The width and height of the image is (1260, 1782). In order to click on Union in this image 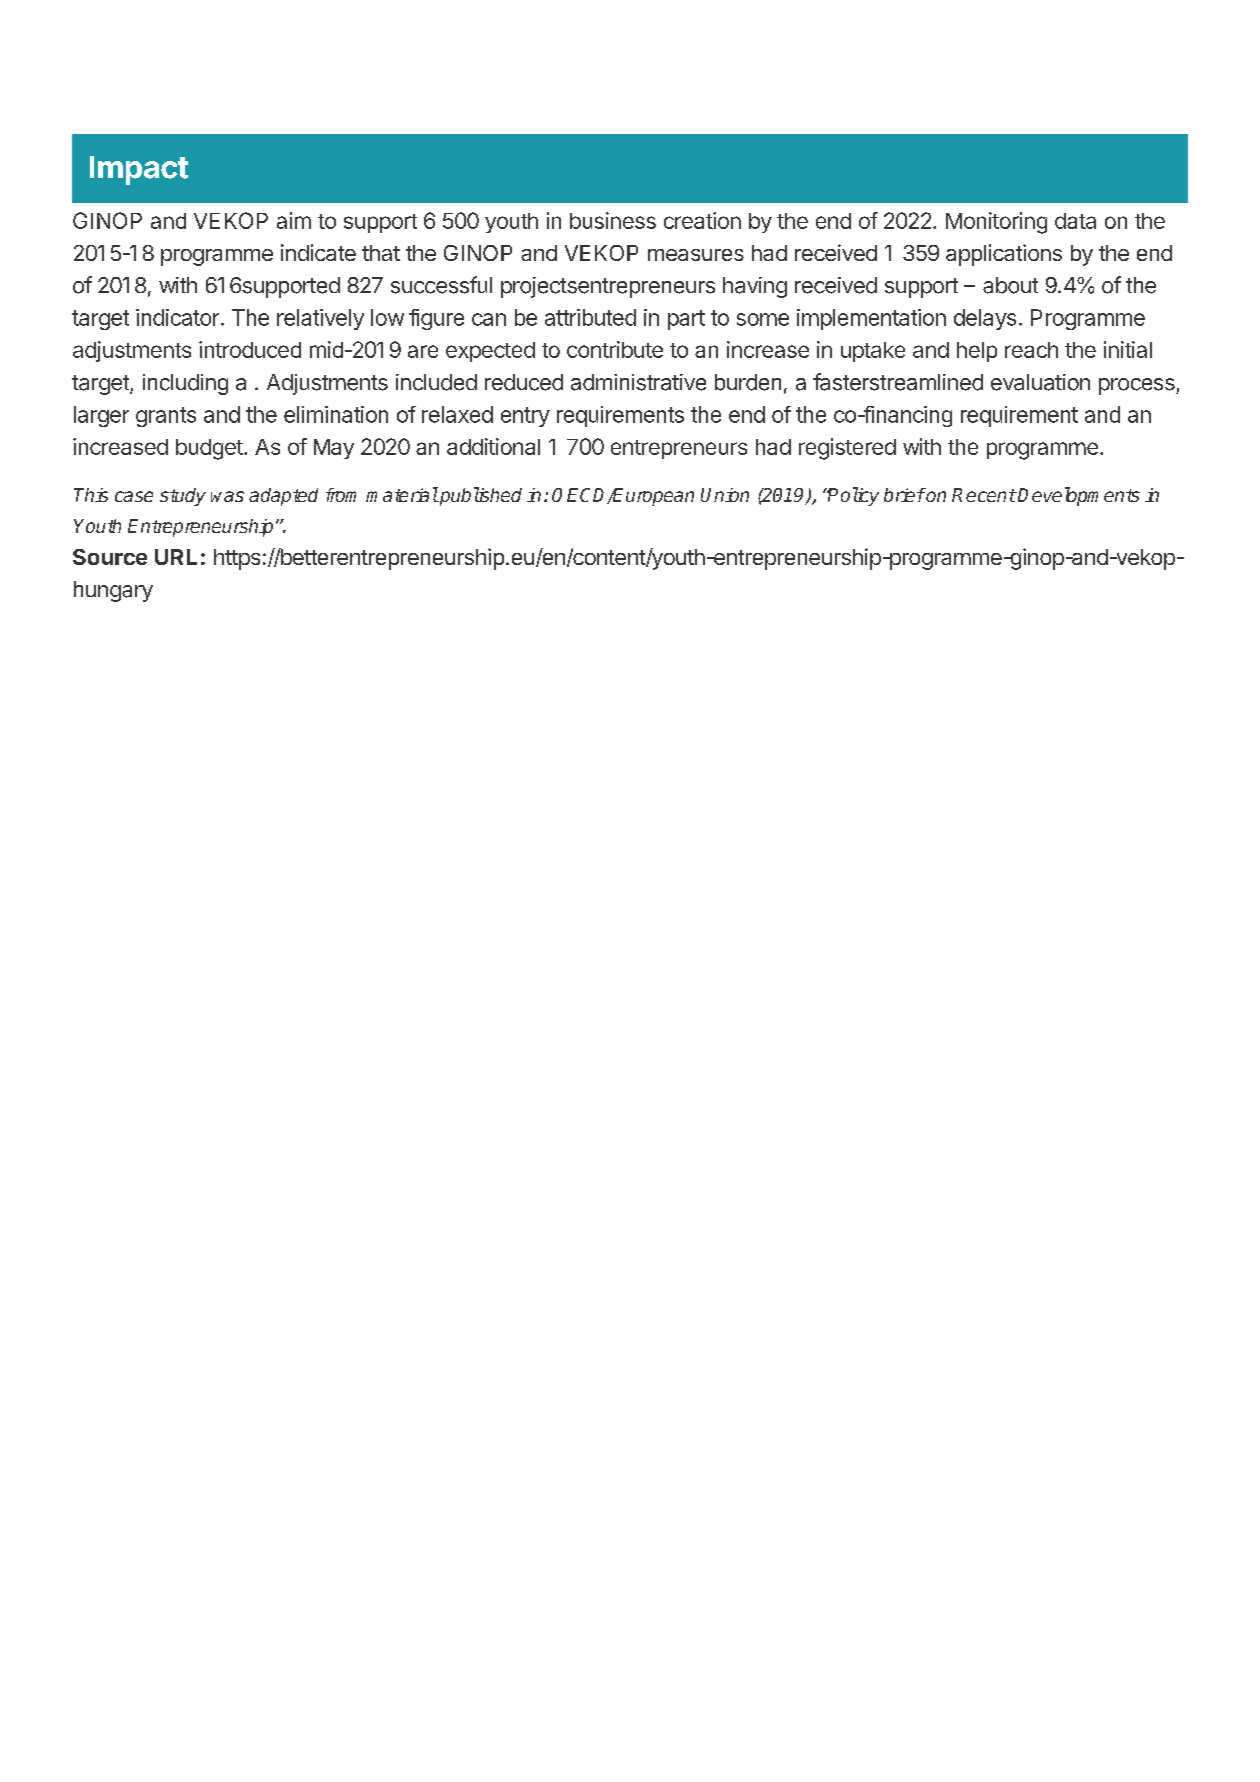, I will do `click(725, 495)`.
